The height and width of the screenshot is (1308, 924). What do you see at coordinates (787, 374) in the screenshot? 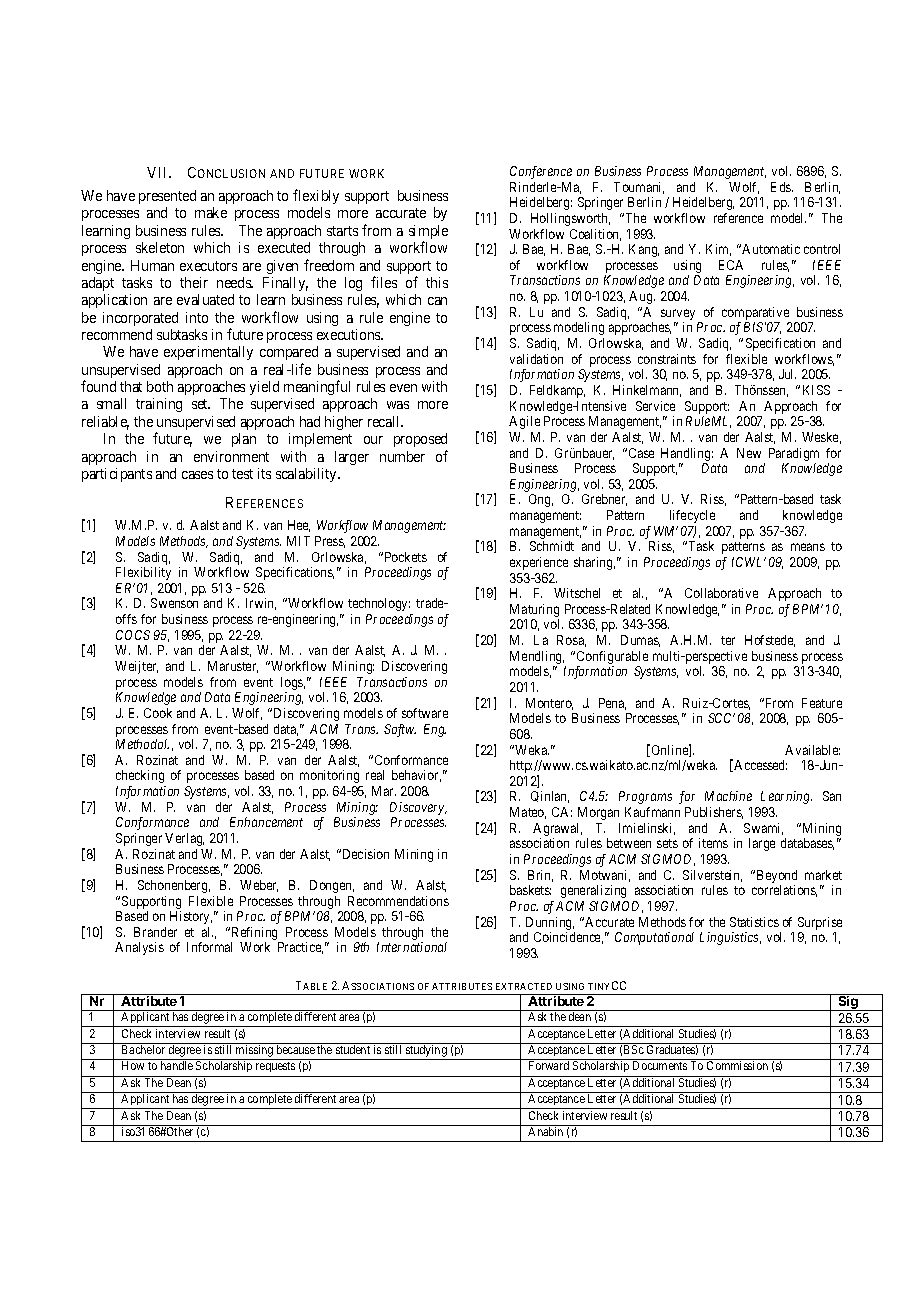
I see `Jul` at bounding box center [787, 374].
